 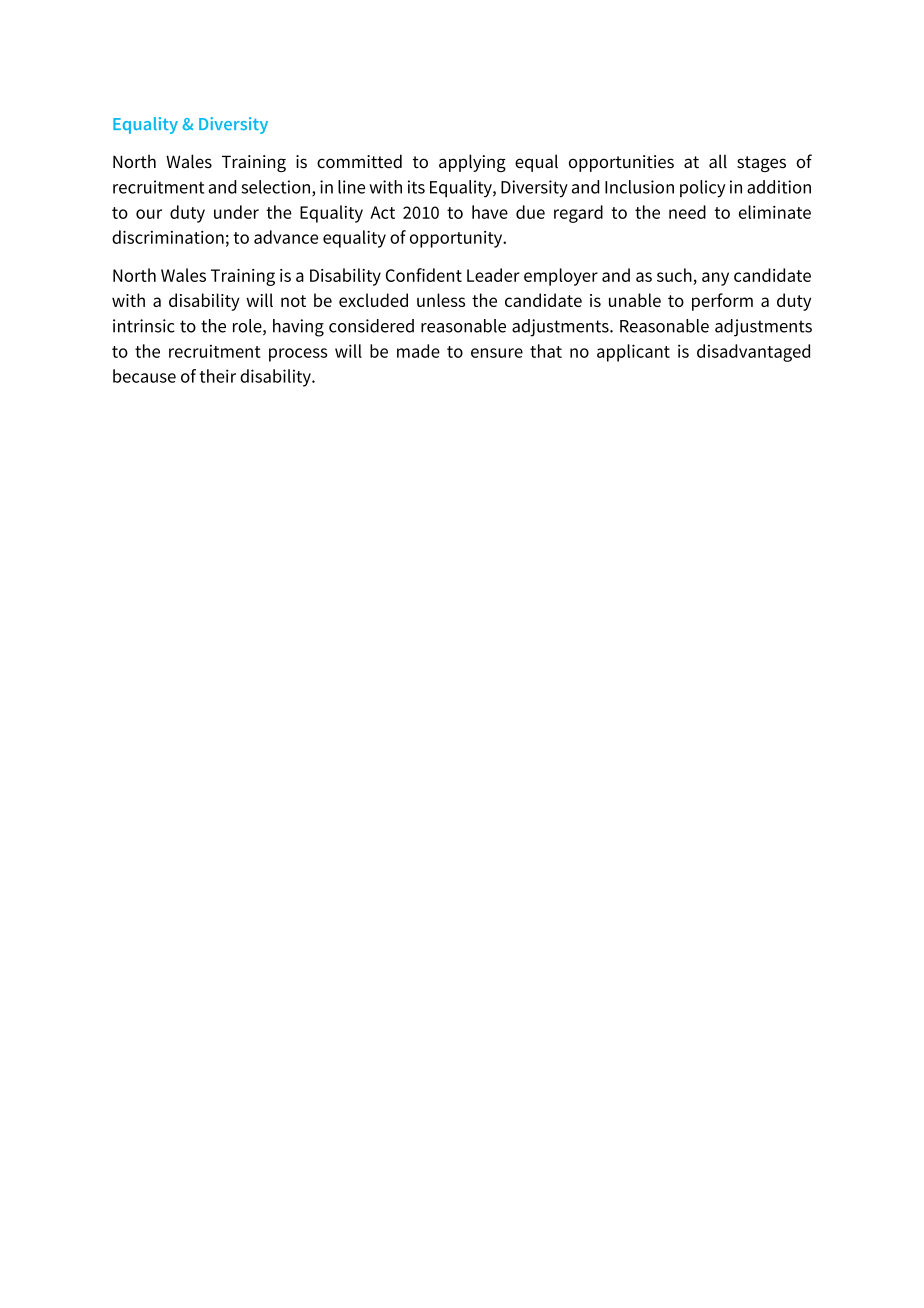 I want to click on all, so click(x=718, y=161).
